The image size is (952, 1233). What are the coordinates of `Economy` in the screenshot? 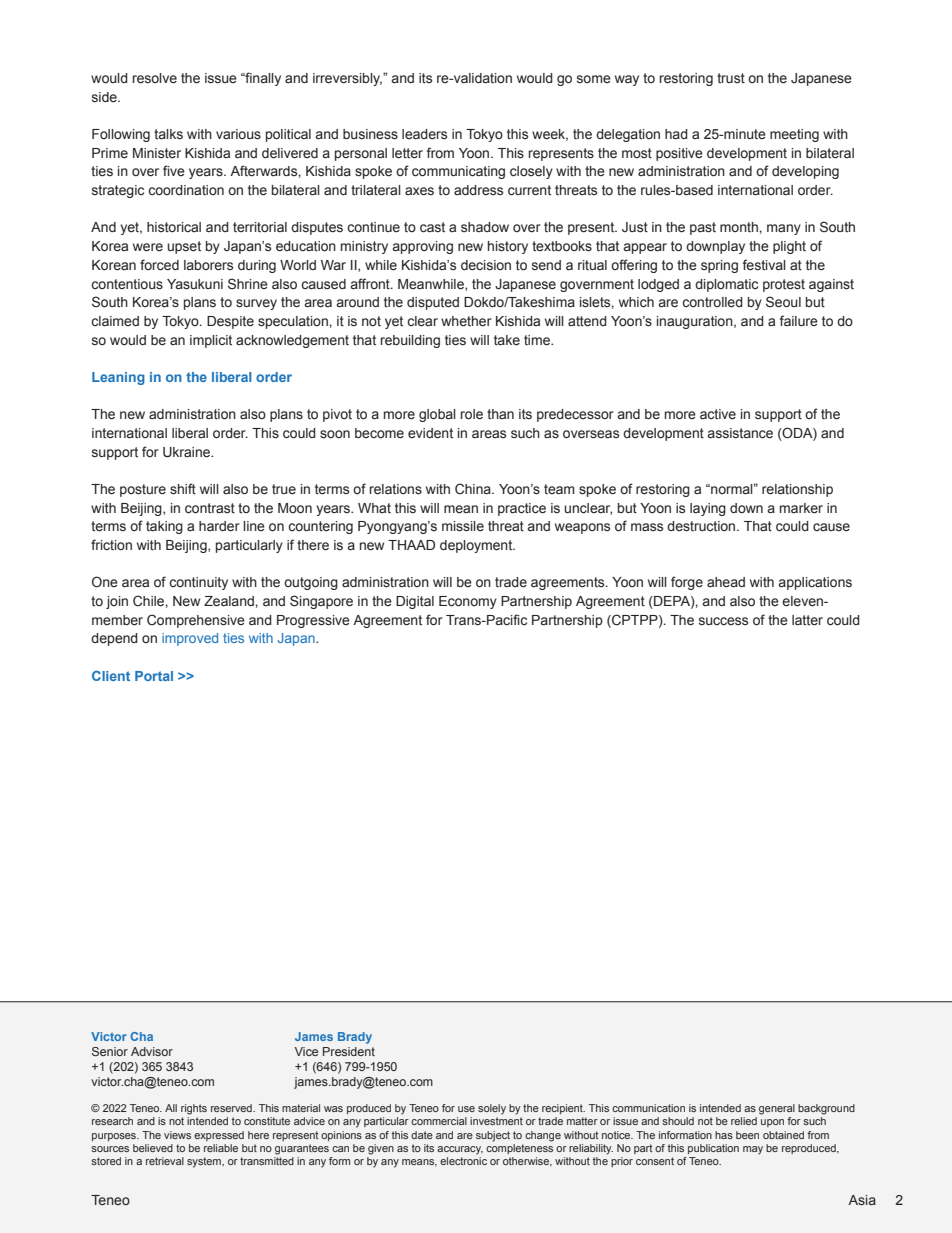 It's located at (468, 602).
